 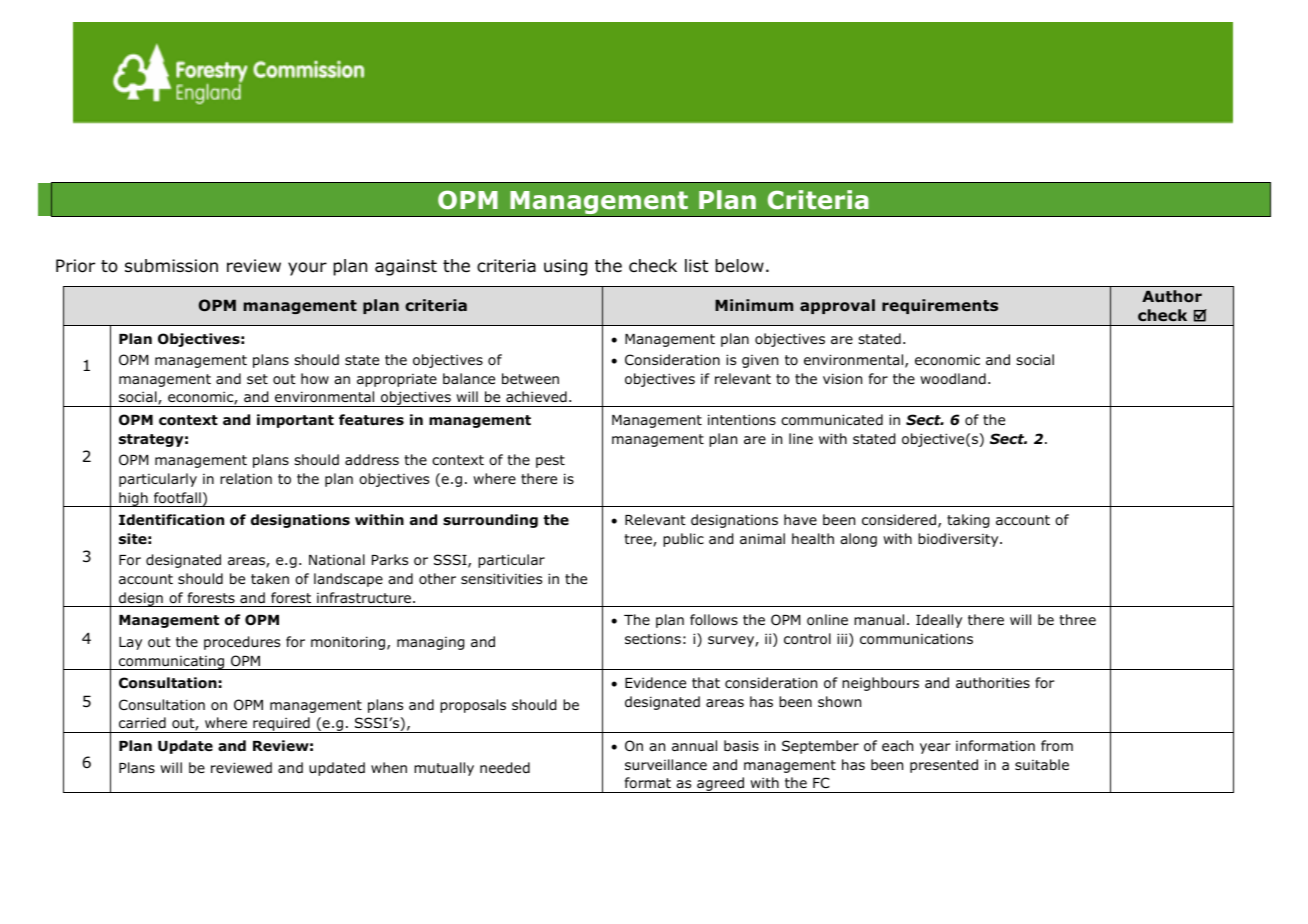 What do you see at coordinates (171, 520) in the screenshot?
I see `Identification` at bounding box center [171, 520].
